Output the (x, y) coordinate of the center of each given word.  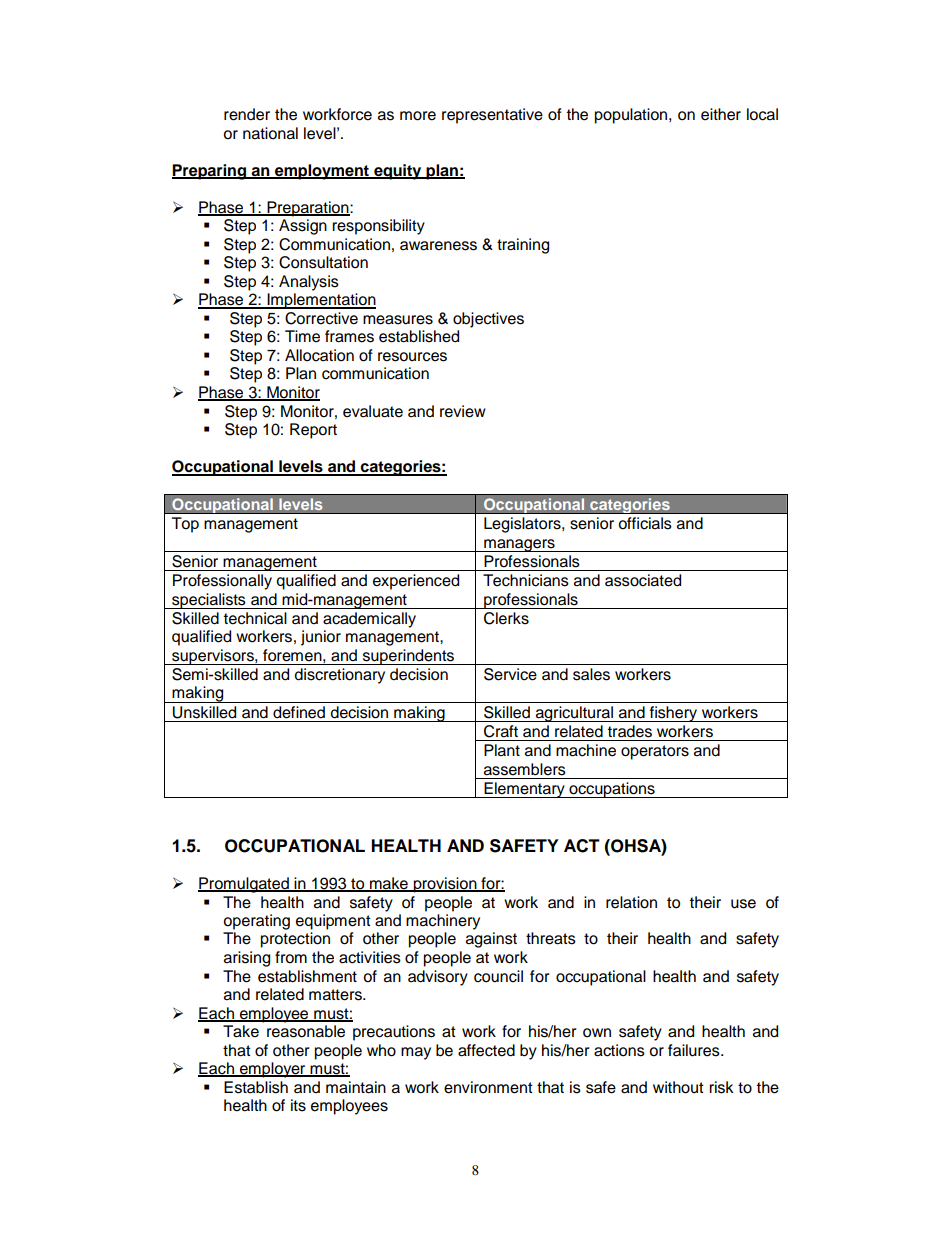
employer (273, 1070)
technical (255, 618)
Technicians (526, 580)
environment (488, 1087)
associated (643, 580)
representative (492, 116)
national (270, 133)
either (721, 114)
